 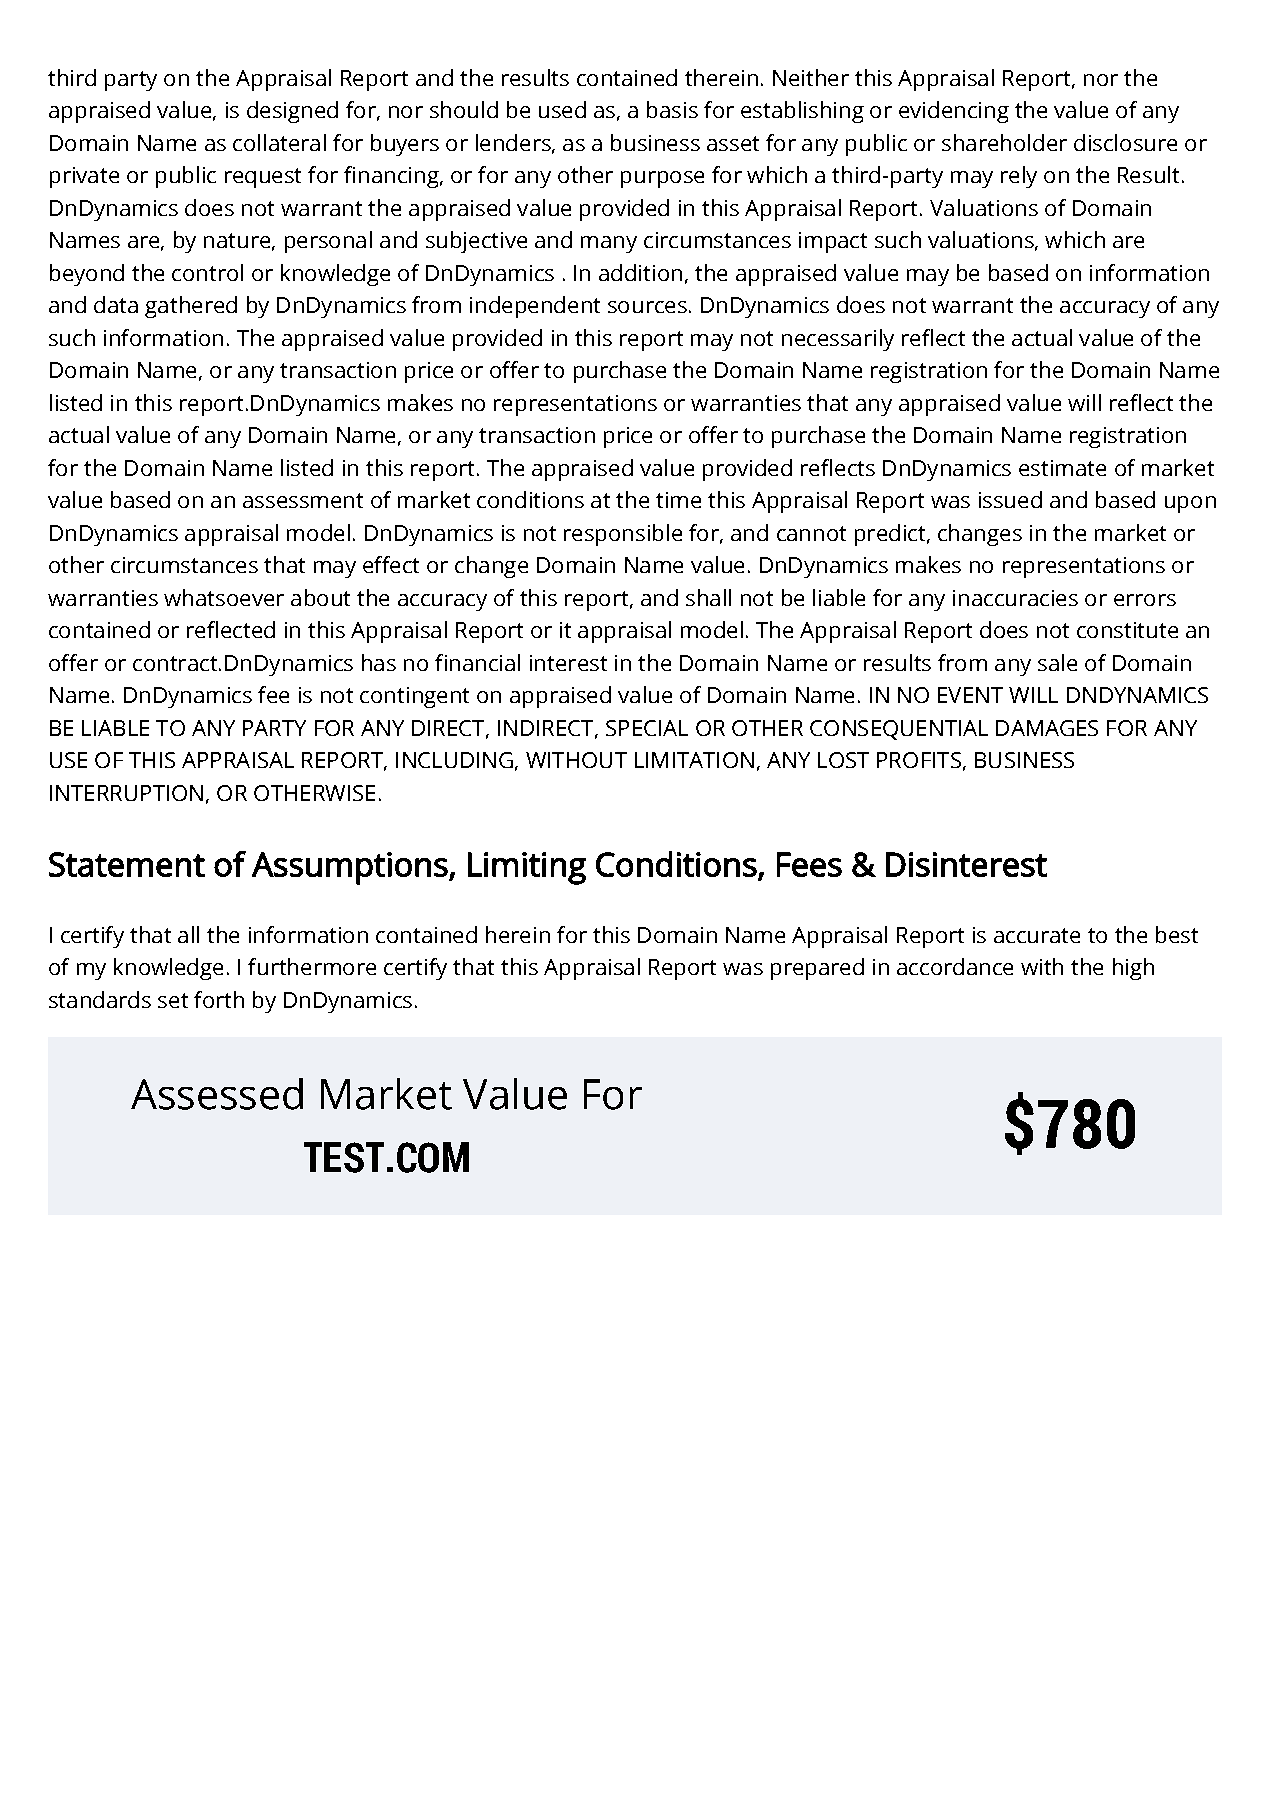 I want to click on necessarily, so click(x=838, y=340).
